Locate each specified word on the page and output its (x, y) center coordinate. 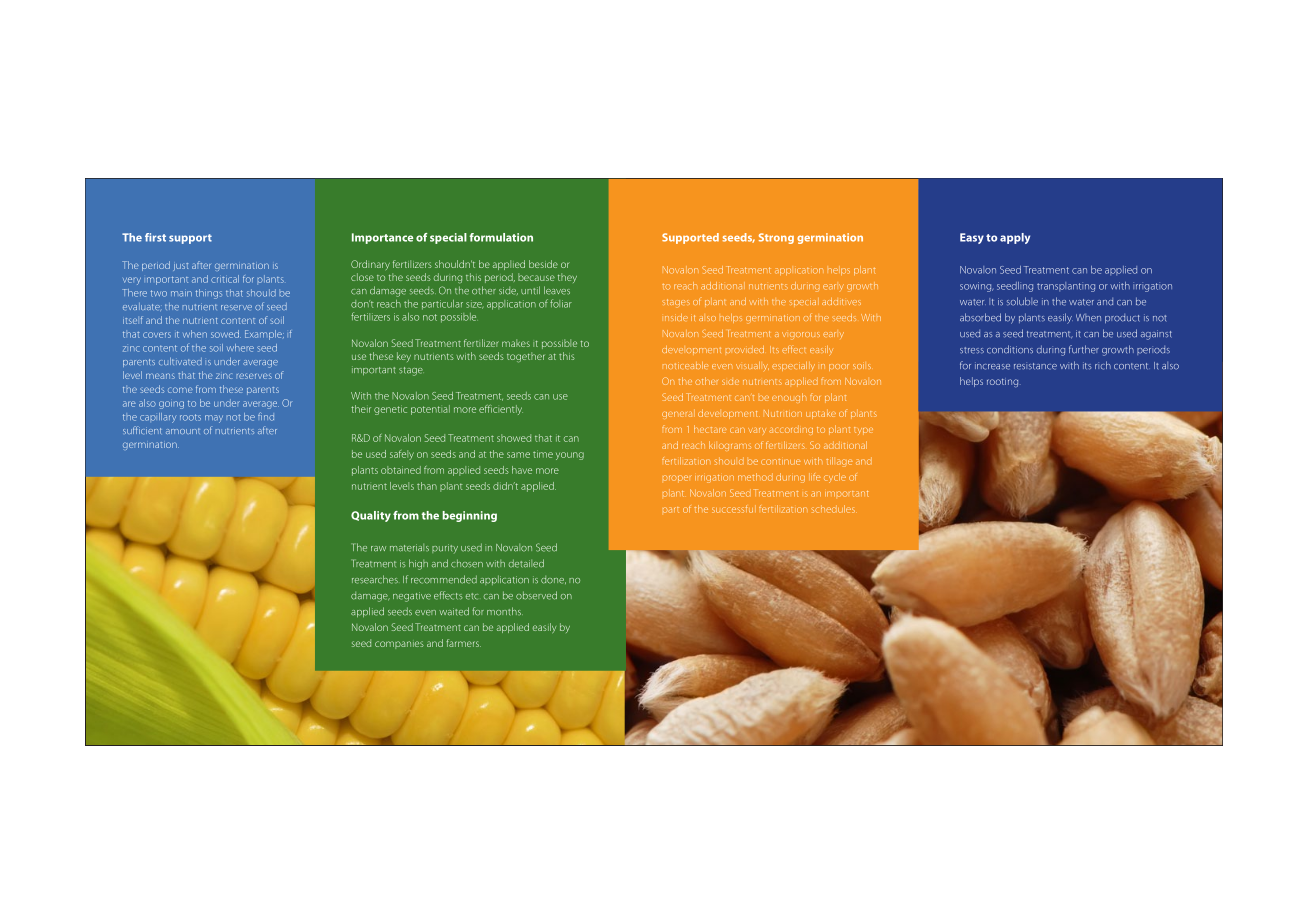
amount (183, 431)
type (863, 431)
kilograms (730, 446)
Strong (776, 238)
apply (1015, 238)
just (180, 267)
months (505, 611)
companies (399, 645)
